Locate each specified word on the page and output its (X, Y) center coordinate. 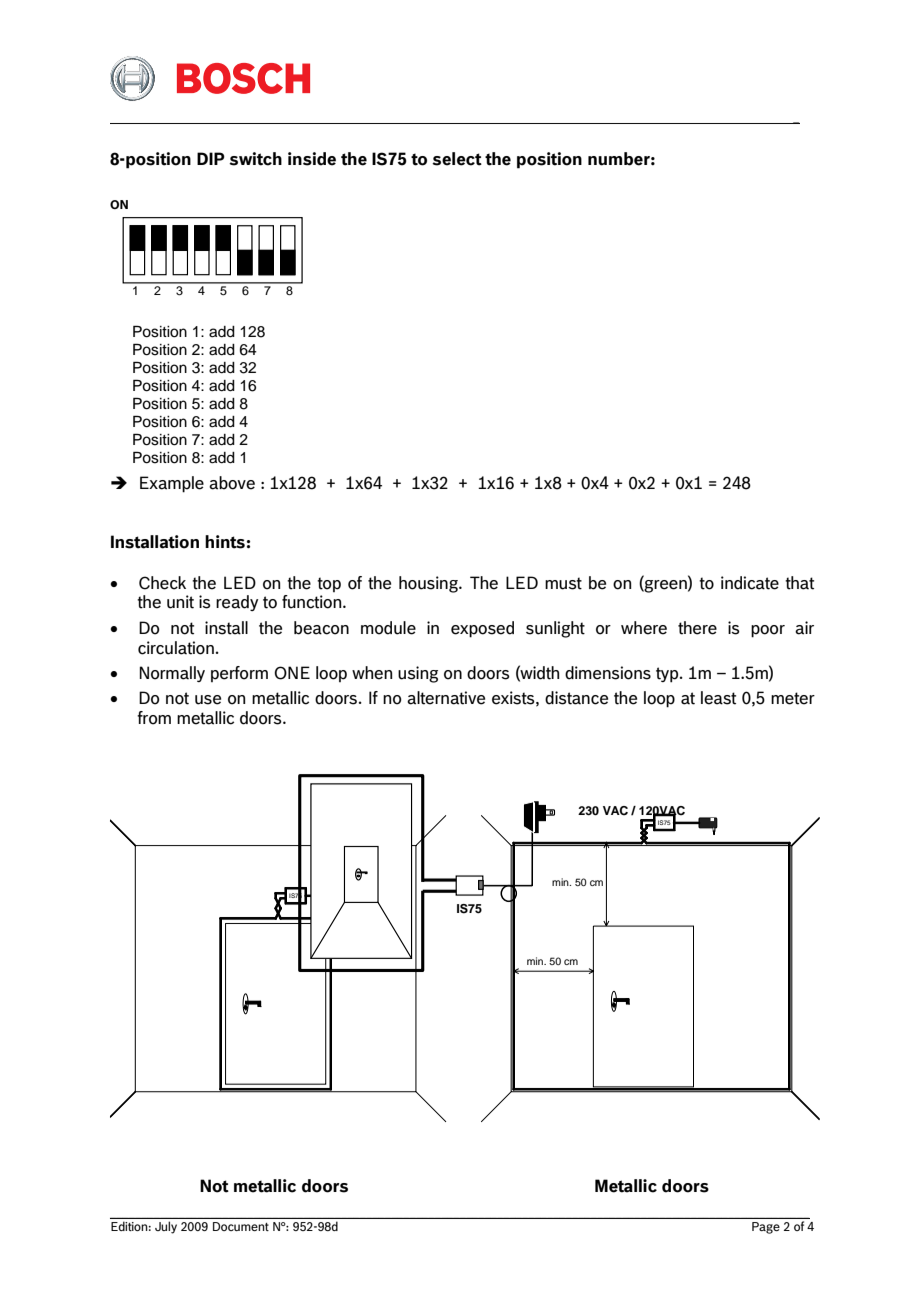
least (718, 698)
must (563, 583)
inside (312, 159)
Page (766, 1228)
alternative (446, 698)
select (457, 159)
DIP (211, 158)
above (232, 483)
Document (241, 1226)
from (154, 718)
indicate (750, 583)
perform (239, 674)
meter (793, 698)
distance (576, 698)
